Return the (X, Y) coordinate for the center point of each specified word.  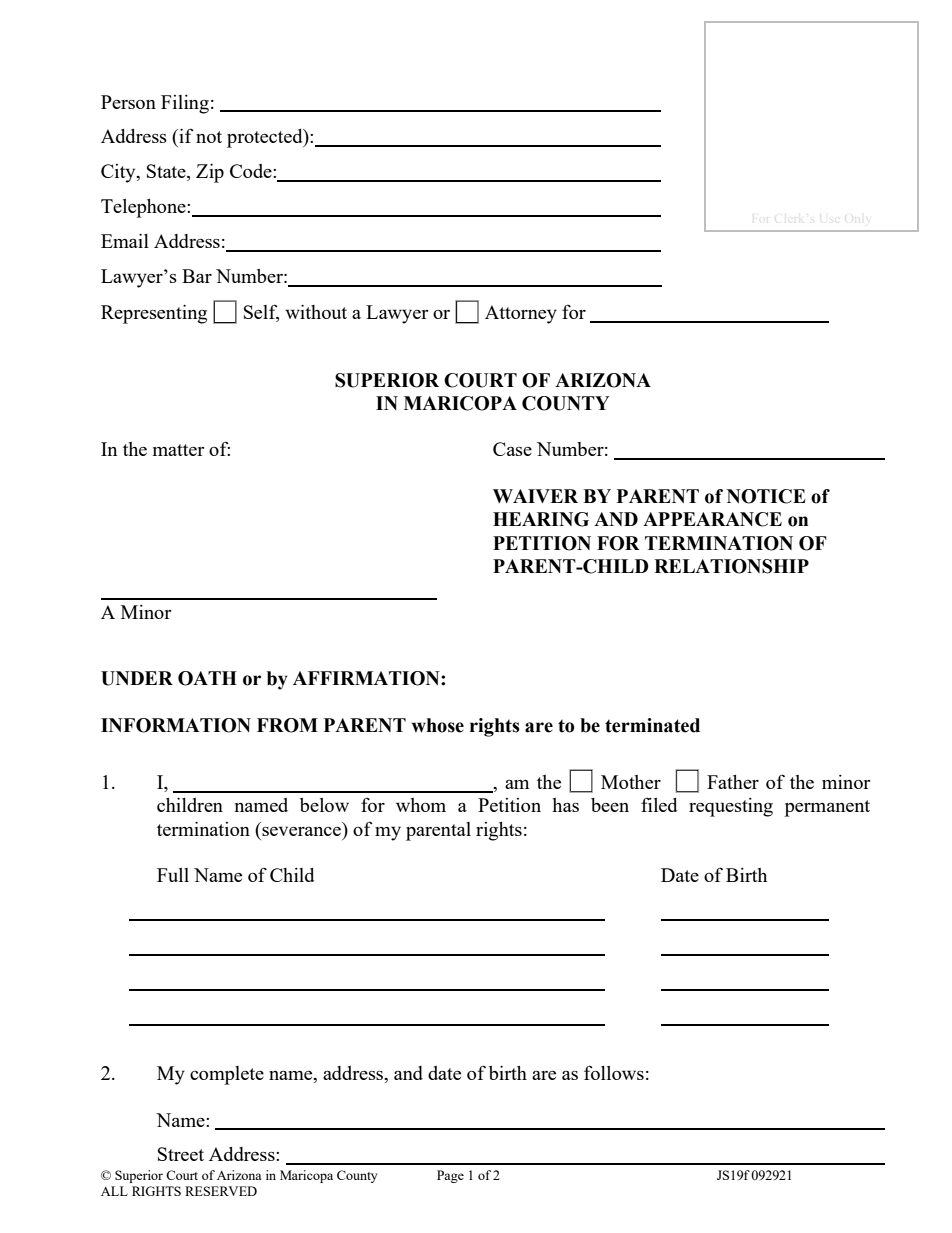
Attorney (521, 314)
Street (181, 1154)
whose (438, 725)
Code (252, 171)
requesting (731, 807)
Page (450, 1176)
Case (512, 449)
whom (421, 805)
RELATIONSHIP (731, 566)
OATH (207, 678)
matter (179, 450)
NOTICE (766, 496)
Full (173, 875)
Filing (185, 104)
